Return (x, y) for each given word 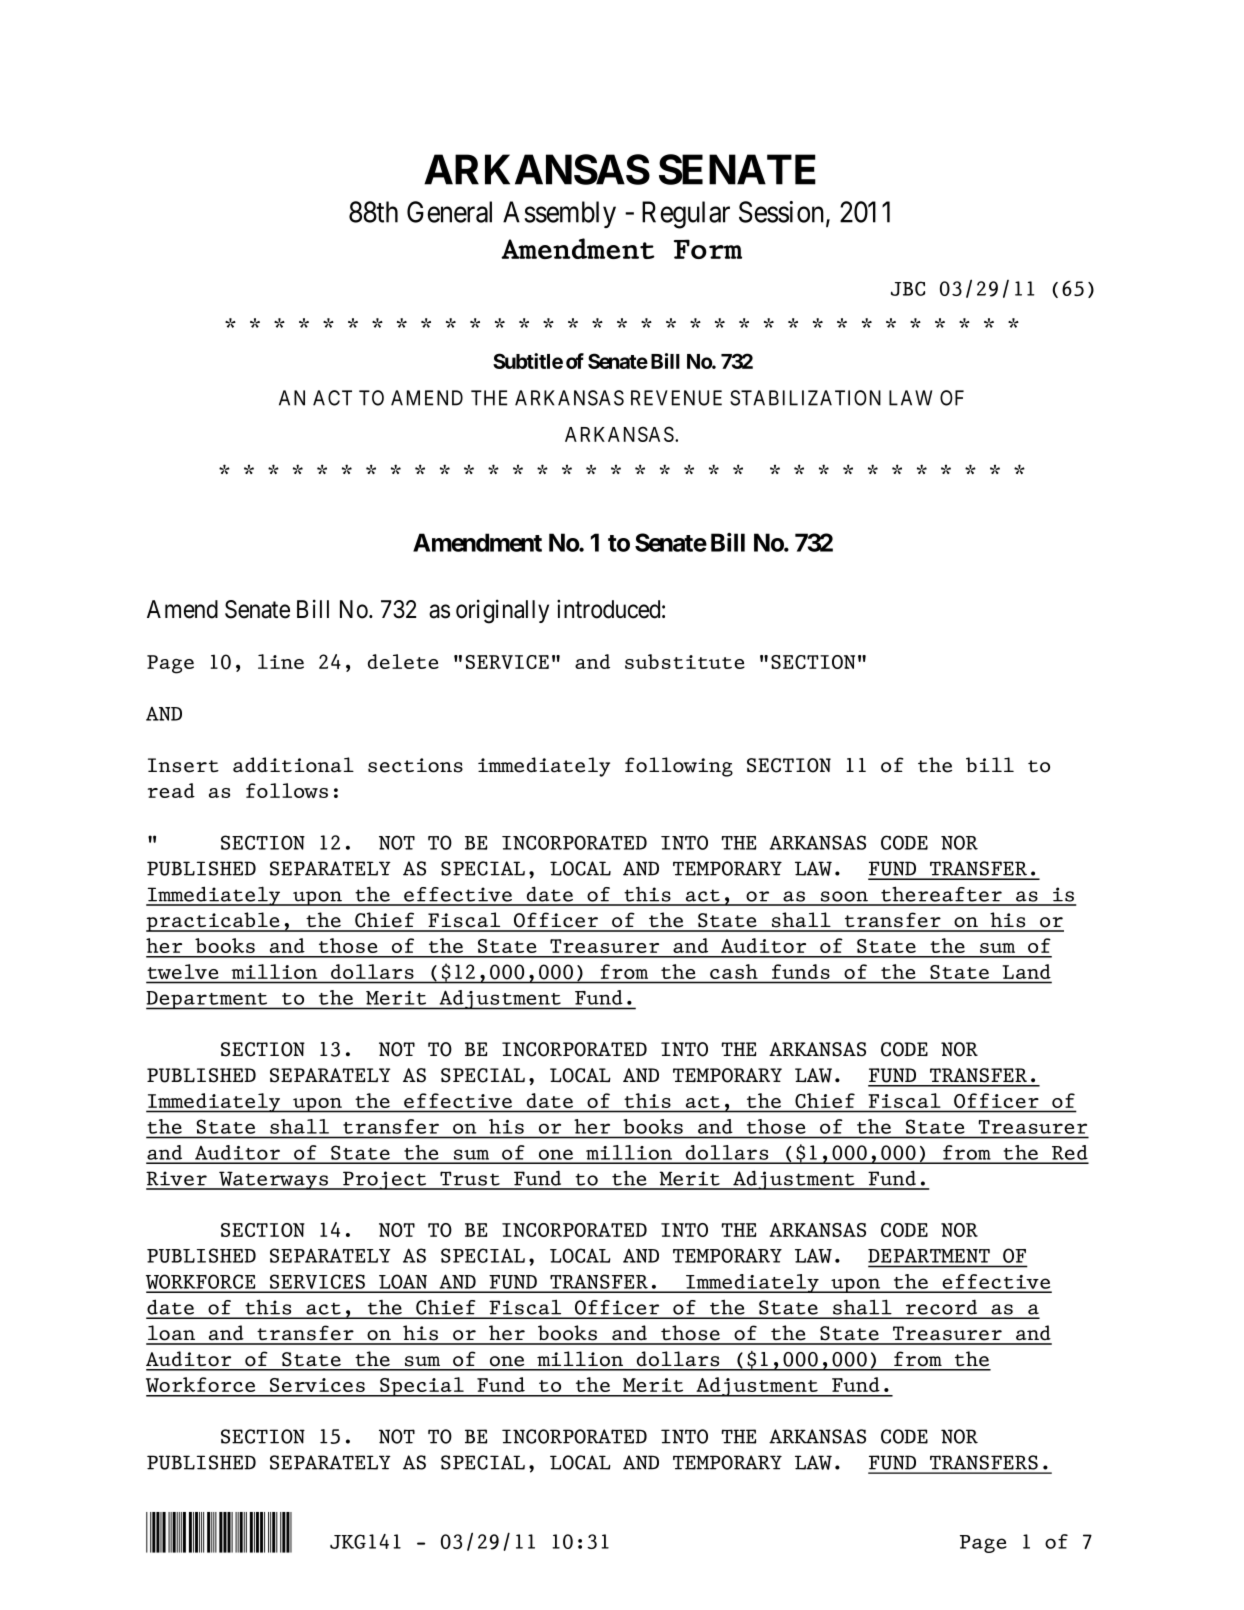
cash (734, 971)
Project (385, 1180)
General (449, 212)
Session (783, 213)
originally (502, 611)
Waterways (273, 1180)
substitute (685, 661)
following (679, 767)
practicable (214, 922)
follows (287, 790)
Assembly (559, 214)
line (281, 661)
